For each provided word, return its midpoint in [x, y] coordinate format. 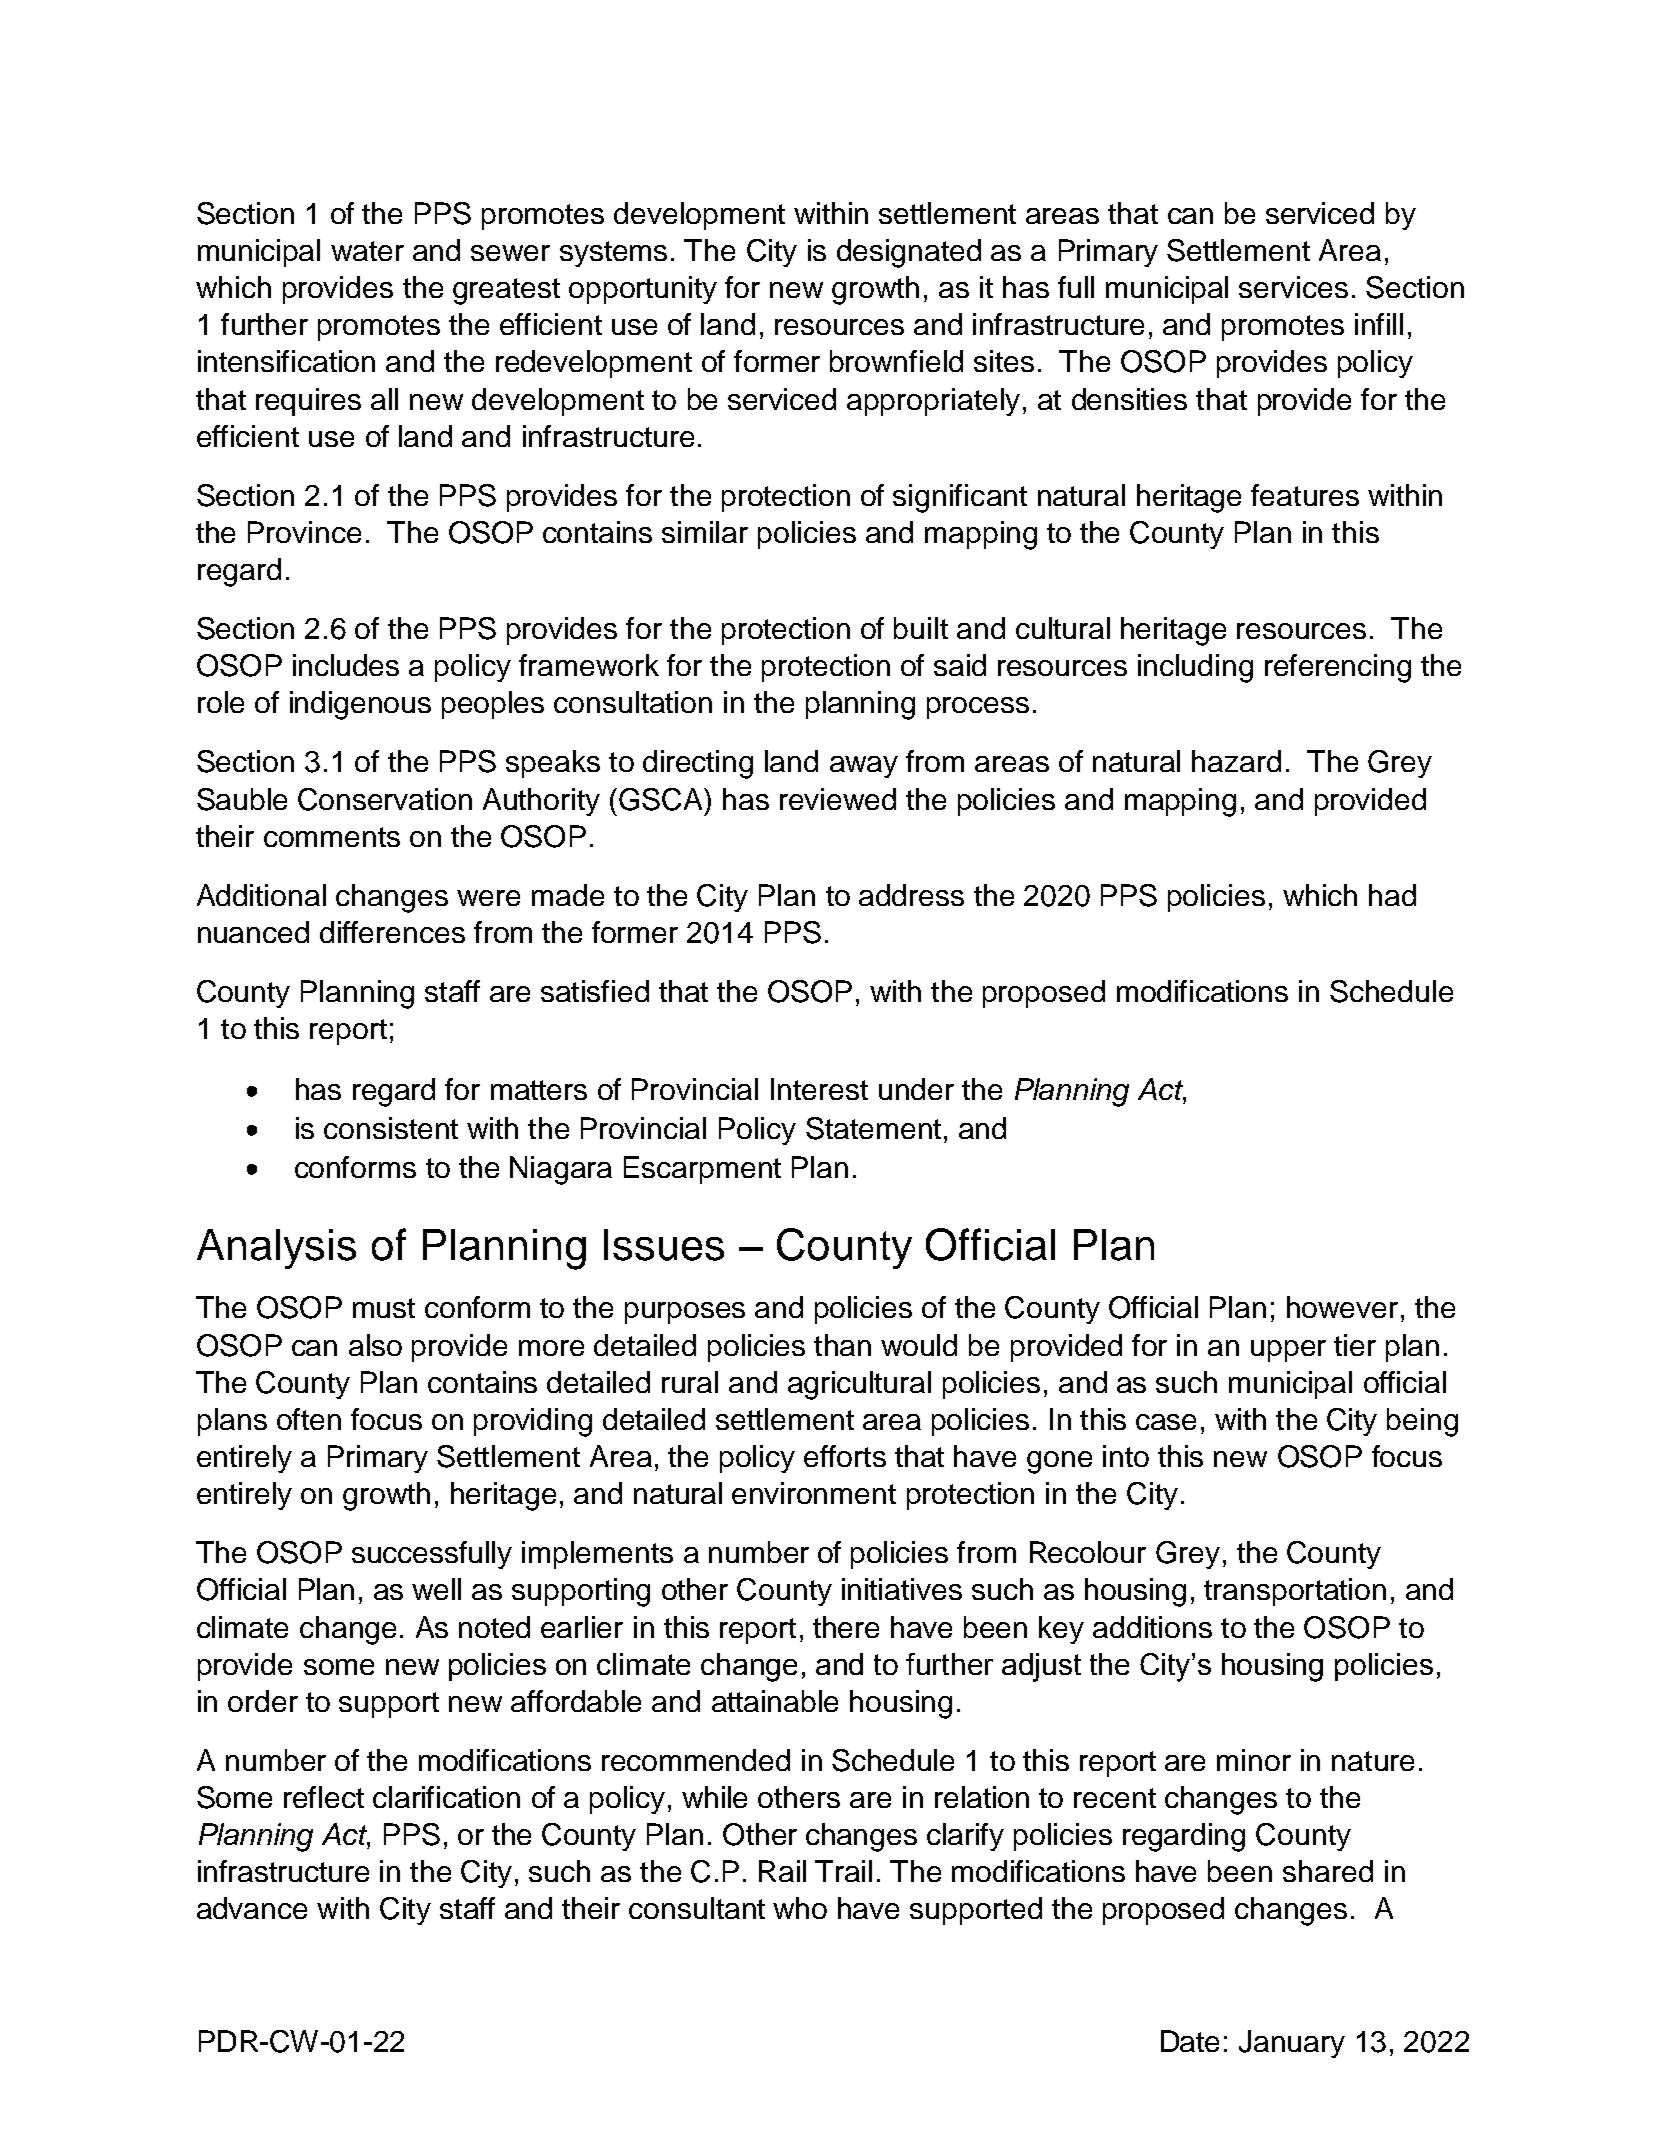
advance [252, 1908]
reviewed [838, 799]
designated [909, 253]
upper [1288, 1351]
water [367, 251]
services [1293, 287]
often [309, 1419]
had [1392, 895]
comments [332, 837]
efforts [845, 1456]
